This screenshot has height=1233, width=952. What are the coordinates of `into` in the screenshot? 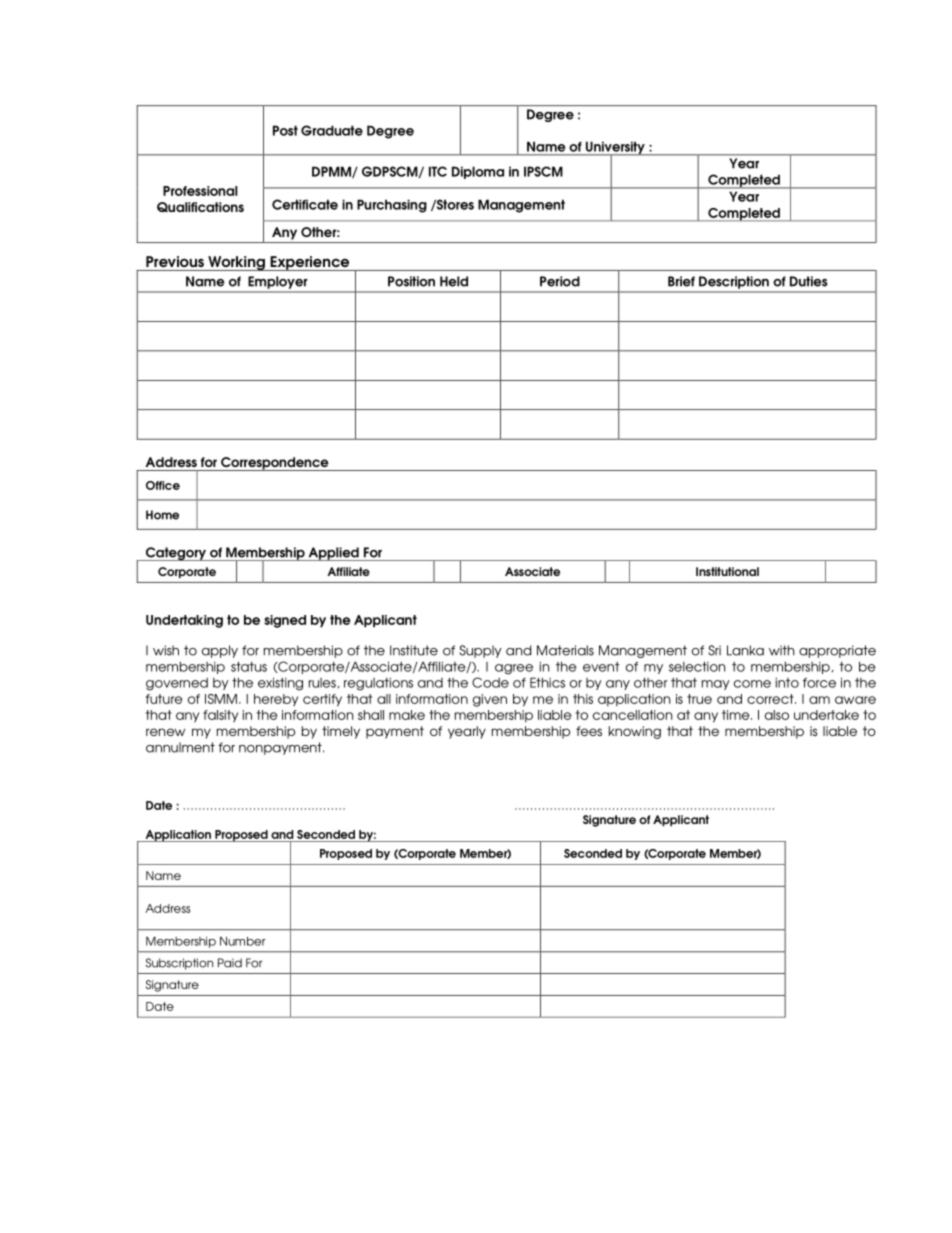 It's located at (787, 683).
